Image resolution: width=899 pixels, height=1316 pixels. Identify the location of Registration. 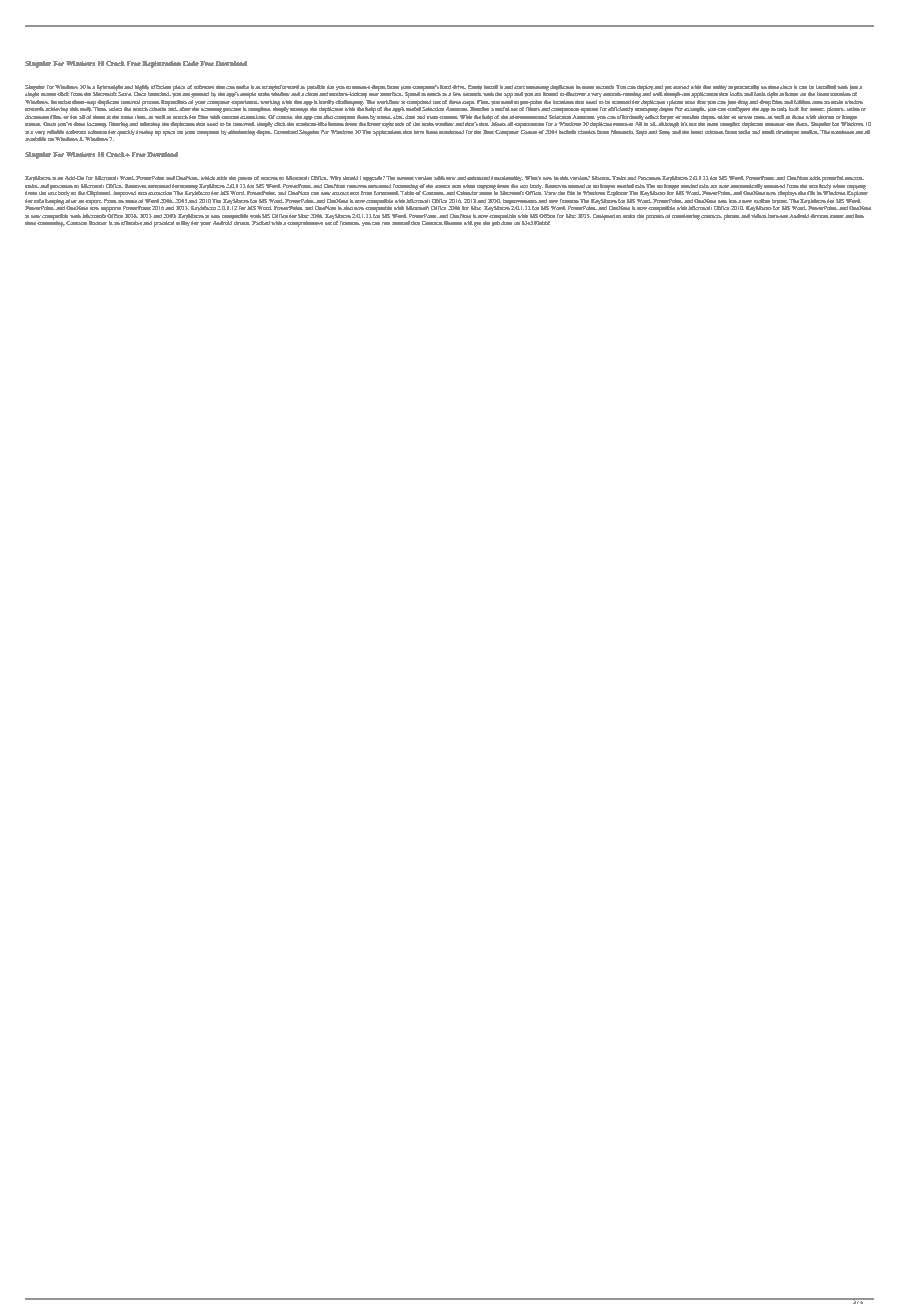
(161, 64).
